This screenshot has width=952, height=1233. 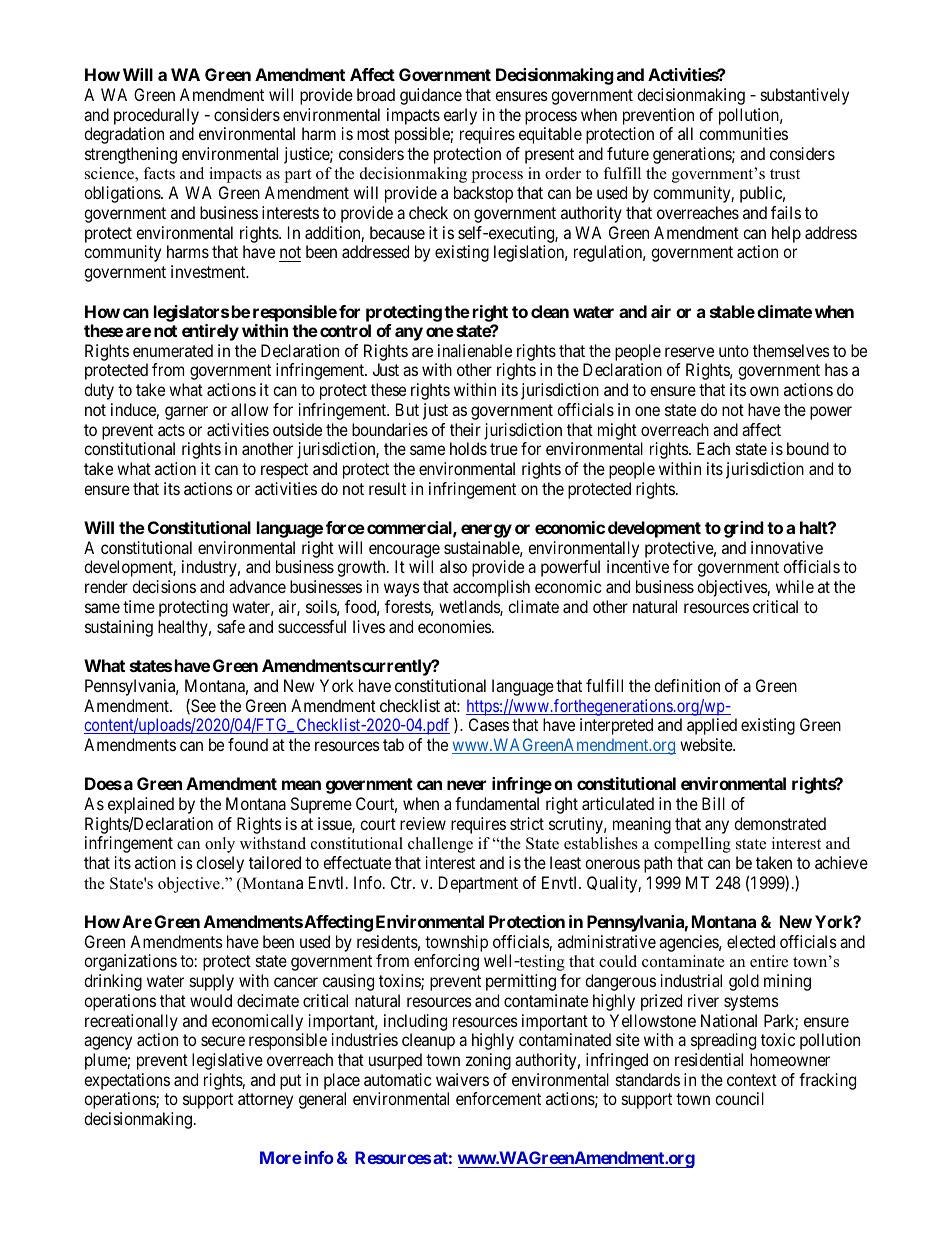 What do you see at coordinates (156, 116) in the screenshot?
I see `procedurally` at bounding box center [156, 116].
